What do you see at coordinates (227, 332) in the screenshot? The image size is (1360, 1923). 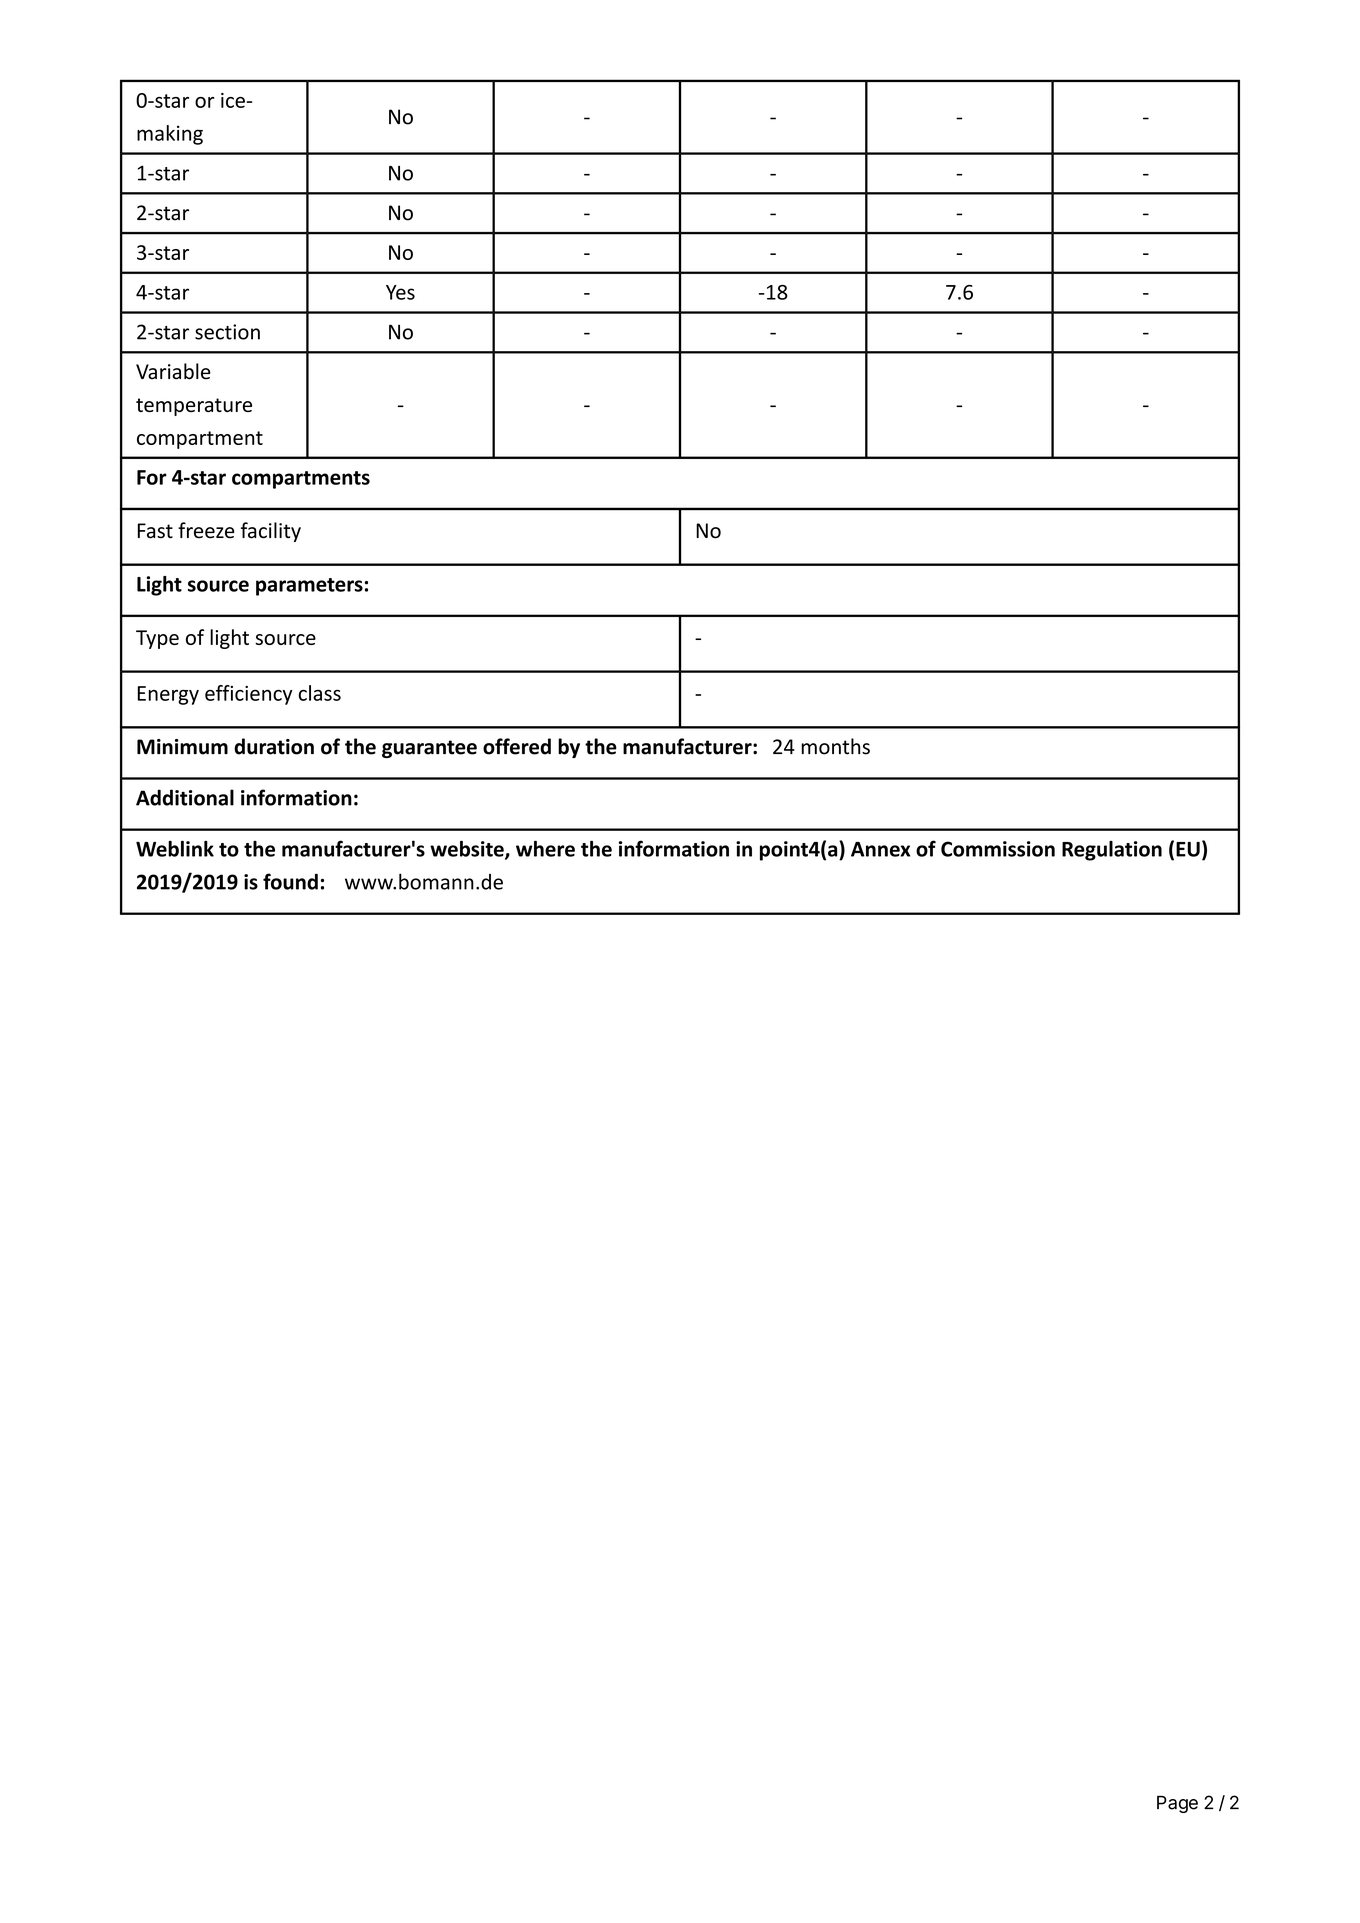 I see `section` at bounding box center [227, 332].
